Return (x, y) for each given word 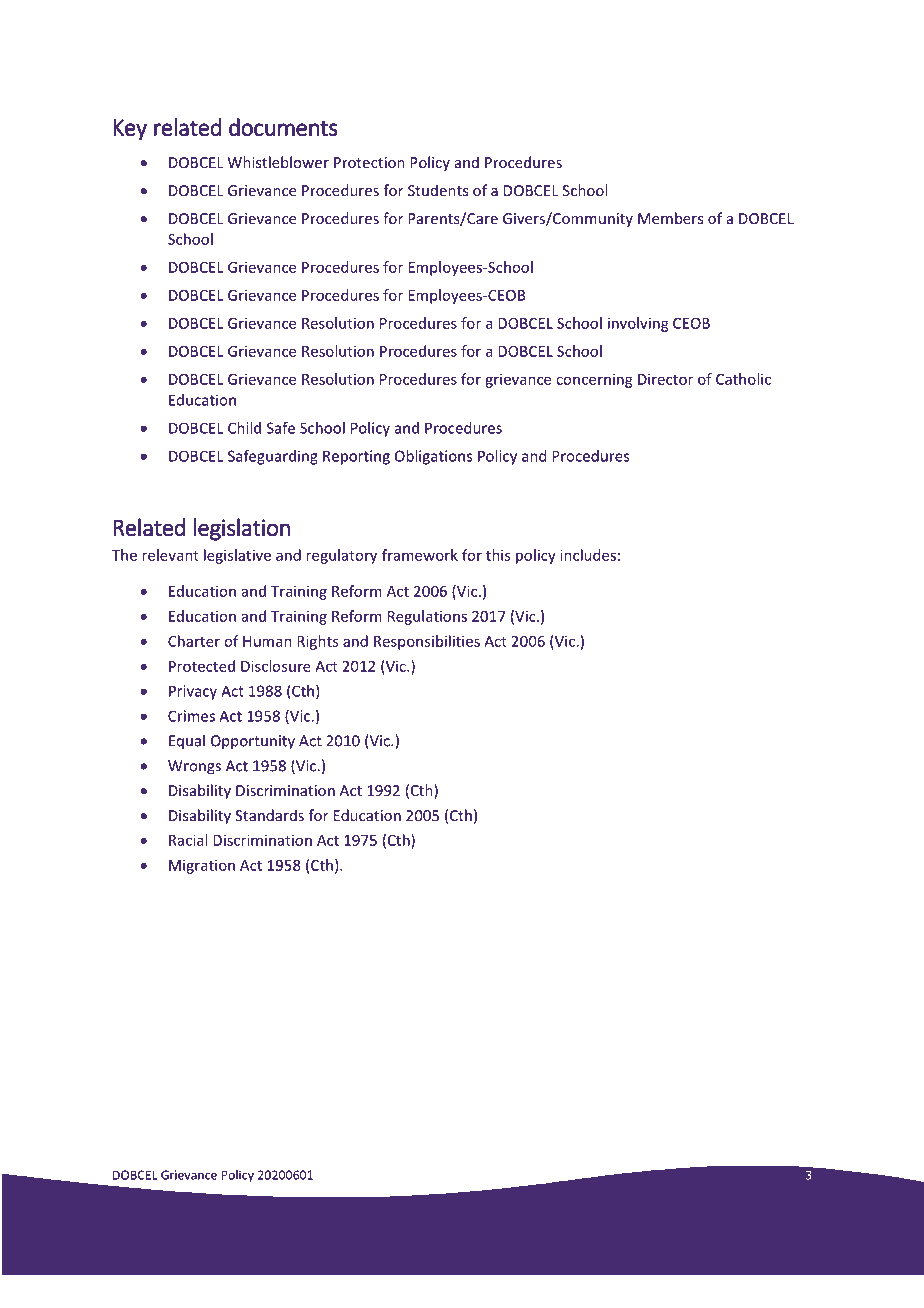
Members (670, 218)
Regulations (427, 617)
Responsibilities (427, 642)
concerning (594, 381)
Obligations (433, 457)
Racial (188, 840)
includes (588, 555)
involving (638, 324)
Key (130, 130)
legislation (241, 529)
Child (244, 428)
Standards (269, 815)
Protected (202, 666)
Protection (369, 162)
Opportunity (253, 742)
